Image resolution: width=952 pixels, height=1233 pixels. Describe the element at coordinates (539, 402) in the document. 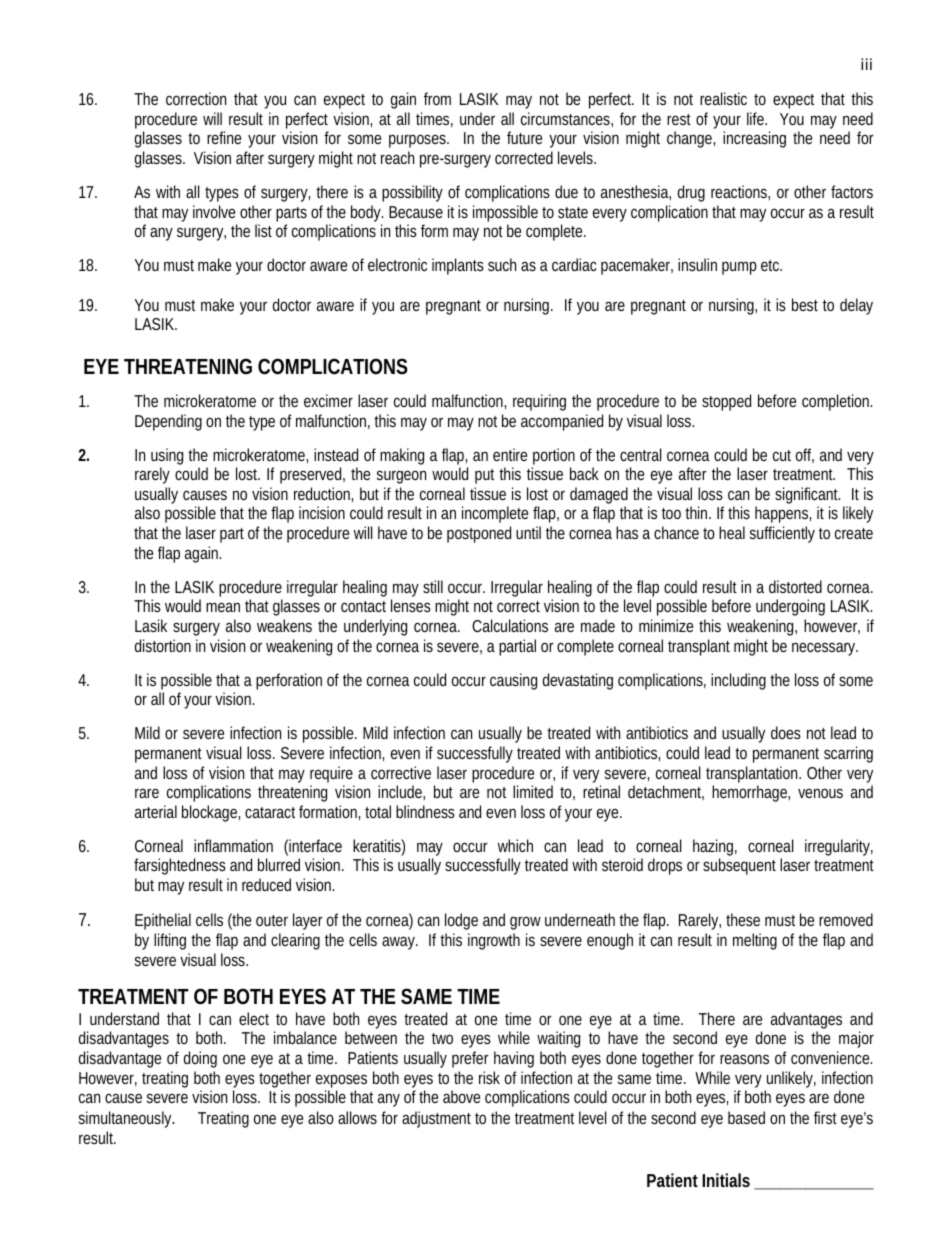

I see `requiring` at that location.
